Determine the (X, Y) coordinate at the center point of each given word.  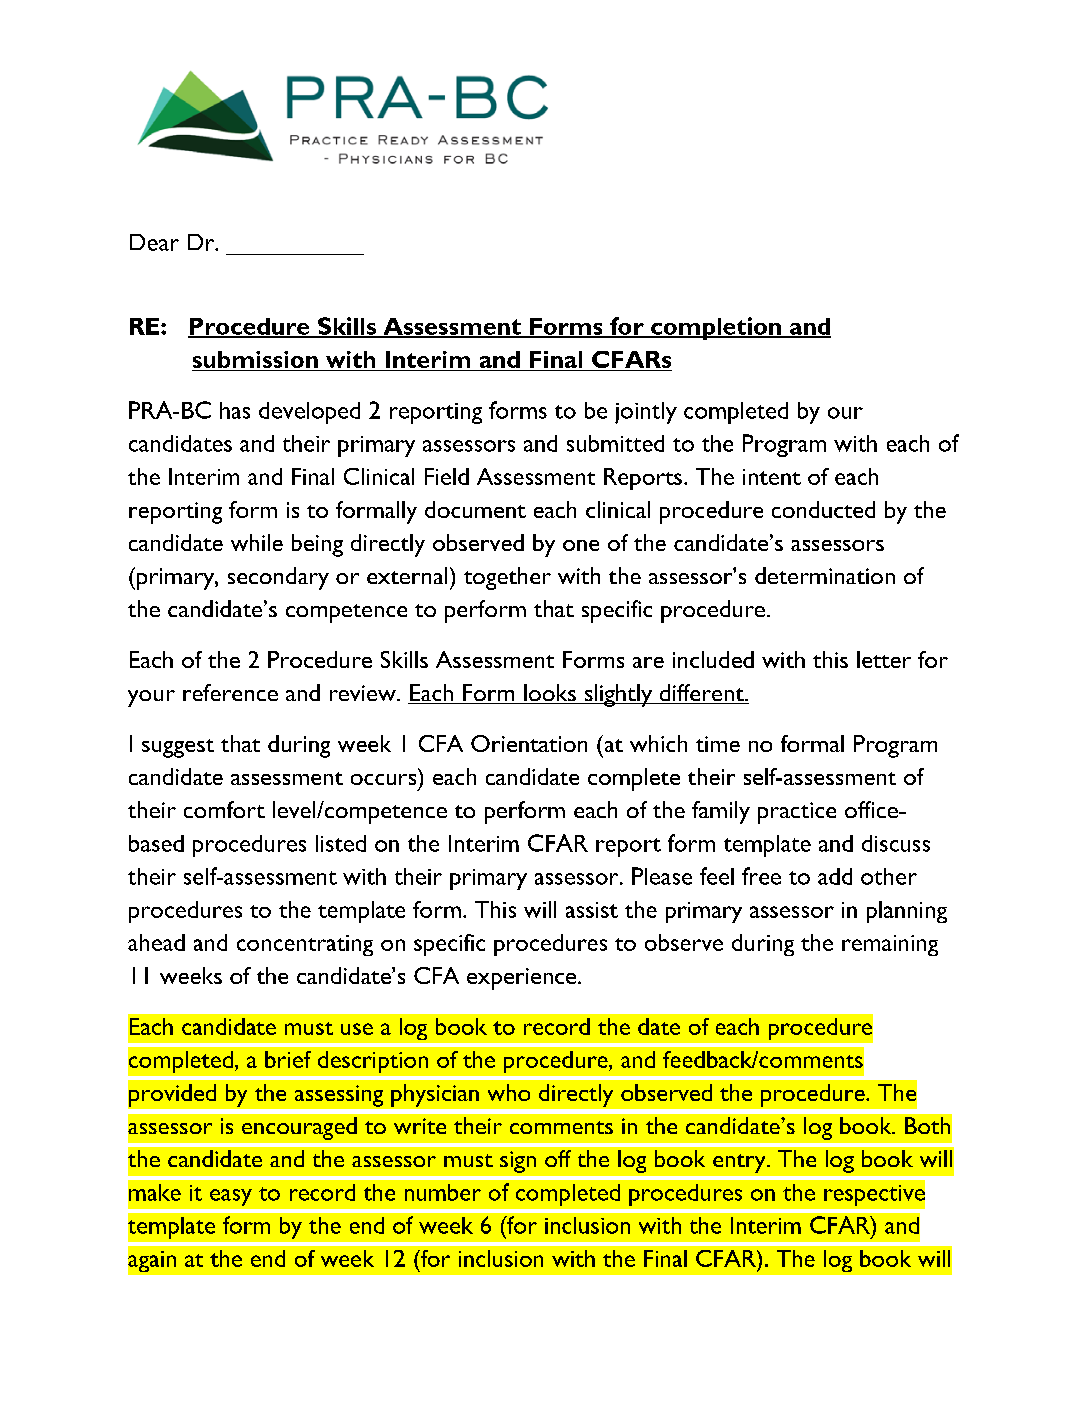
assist (592, 910)
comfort (224, 809)
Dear (154, 242)
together (507, 578)
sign (518, 1162)
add (835, 876)
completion (716, 328)
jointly (646, 413)
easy (231, 1197)
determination (825, 575)
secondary (278, 578)
